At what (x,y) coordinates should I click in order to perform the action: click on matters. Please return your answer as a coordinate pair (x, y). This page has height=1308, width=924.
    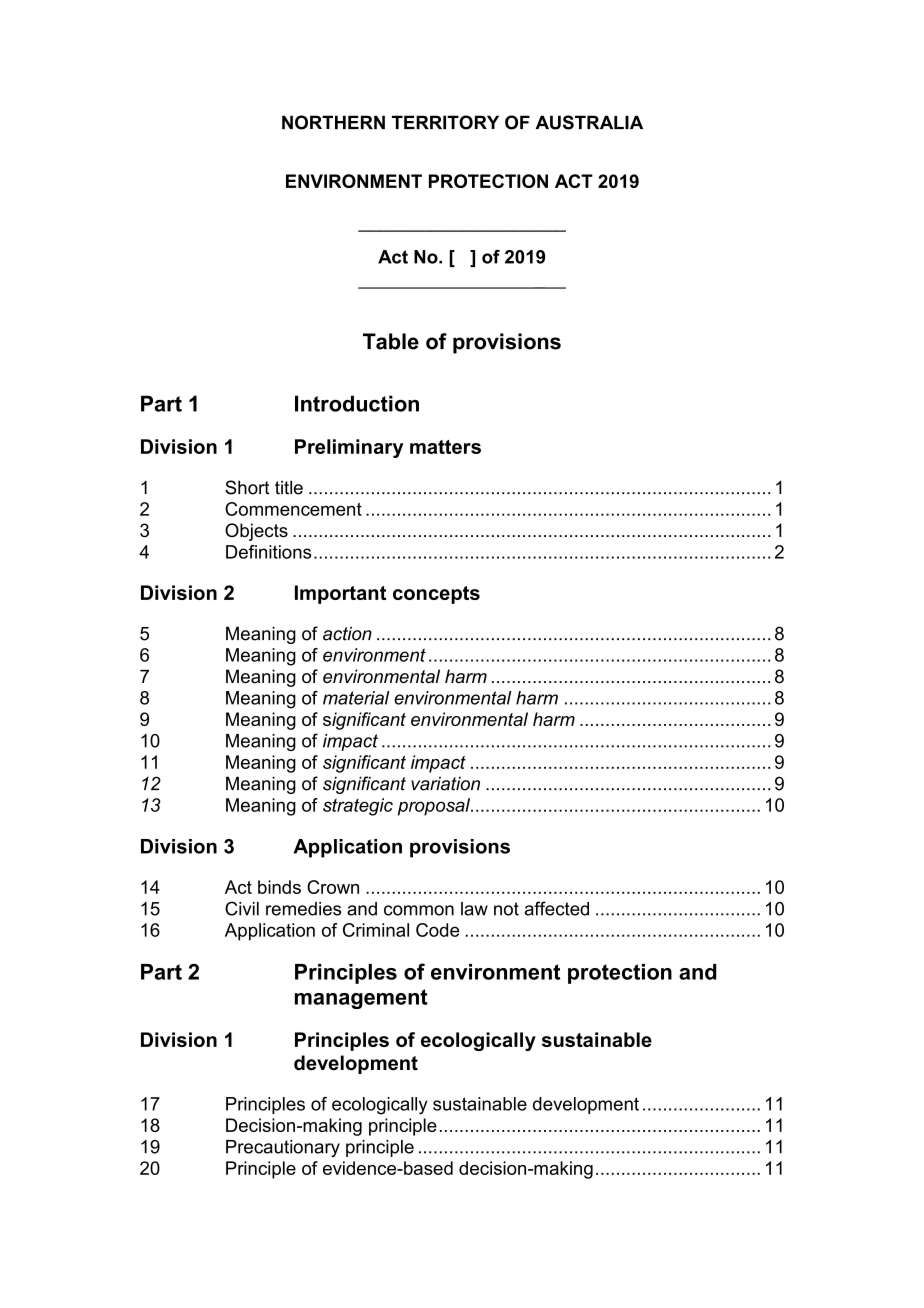
    Looking at the image, I should click on (445, 447).
